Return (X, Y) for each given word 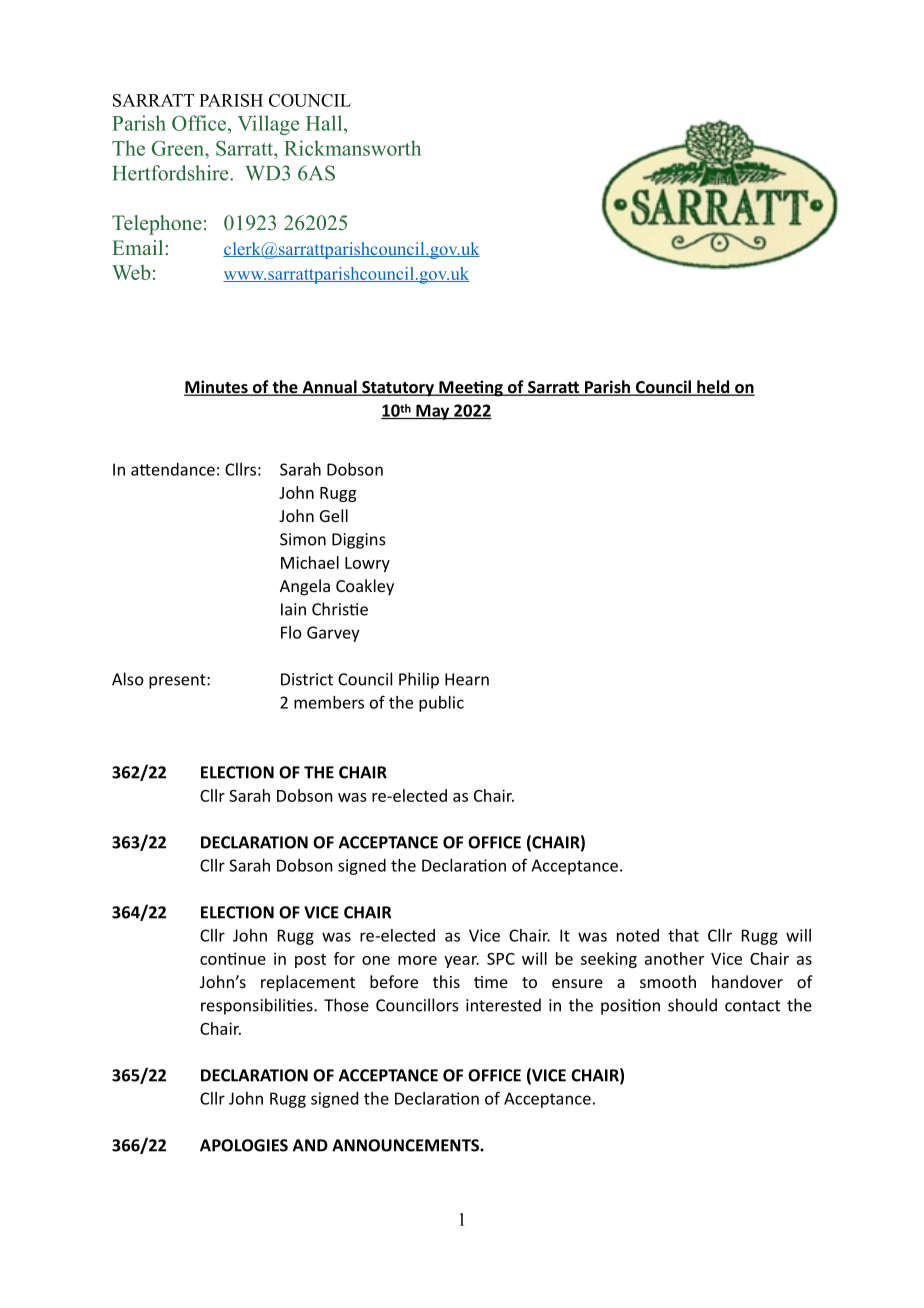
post (310, 961)
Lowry (367, 564)
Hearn (467, 679)
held (713, 388)
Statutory (398, 389)
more (417, 960)
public (441, 704)
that (683, 935)
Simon (303, 539)
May (433, 412)
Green (179, 148)
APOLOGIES (244, 1145)
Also (128, 679)
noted (638, 935)
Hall (325, 123)
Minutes (217, 388)
